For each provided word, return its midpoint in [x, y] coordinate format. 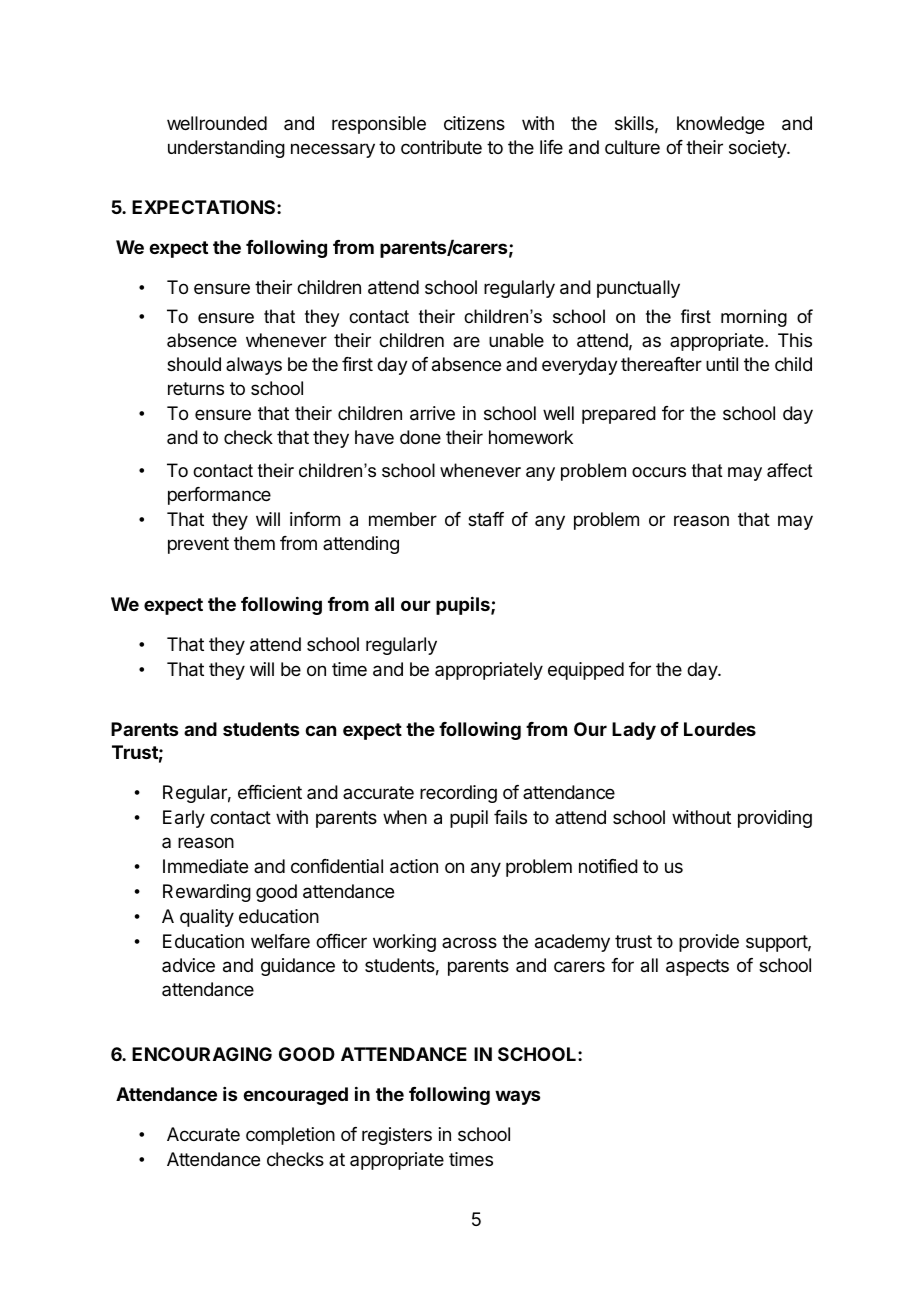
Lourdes [720, 729]
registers [397, 1136]
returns [196, 388]
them [254, 543]
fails [510, 817]
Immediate [205, 866]
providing [775, 819]
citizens [474, 123]
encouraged [295, 1096]
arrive [432, 413]
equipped [586, 671]
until [722, 364]
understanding [226, 149]
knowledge [720, 125]
